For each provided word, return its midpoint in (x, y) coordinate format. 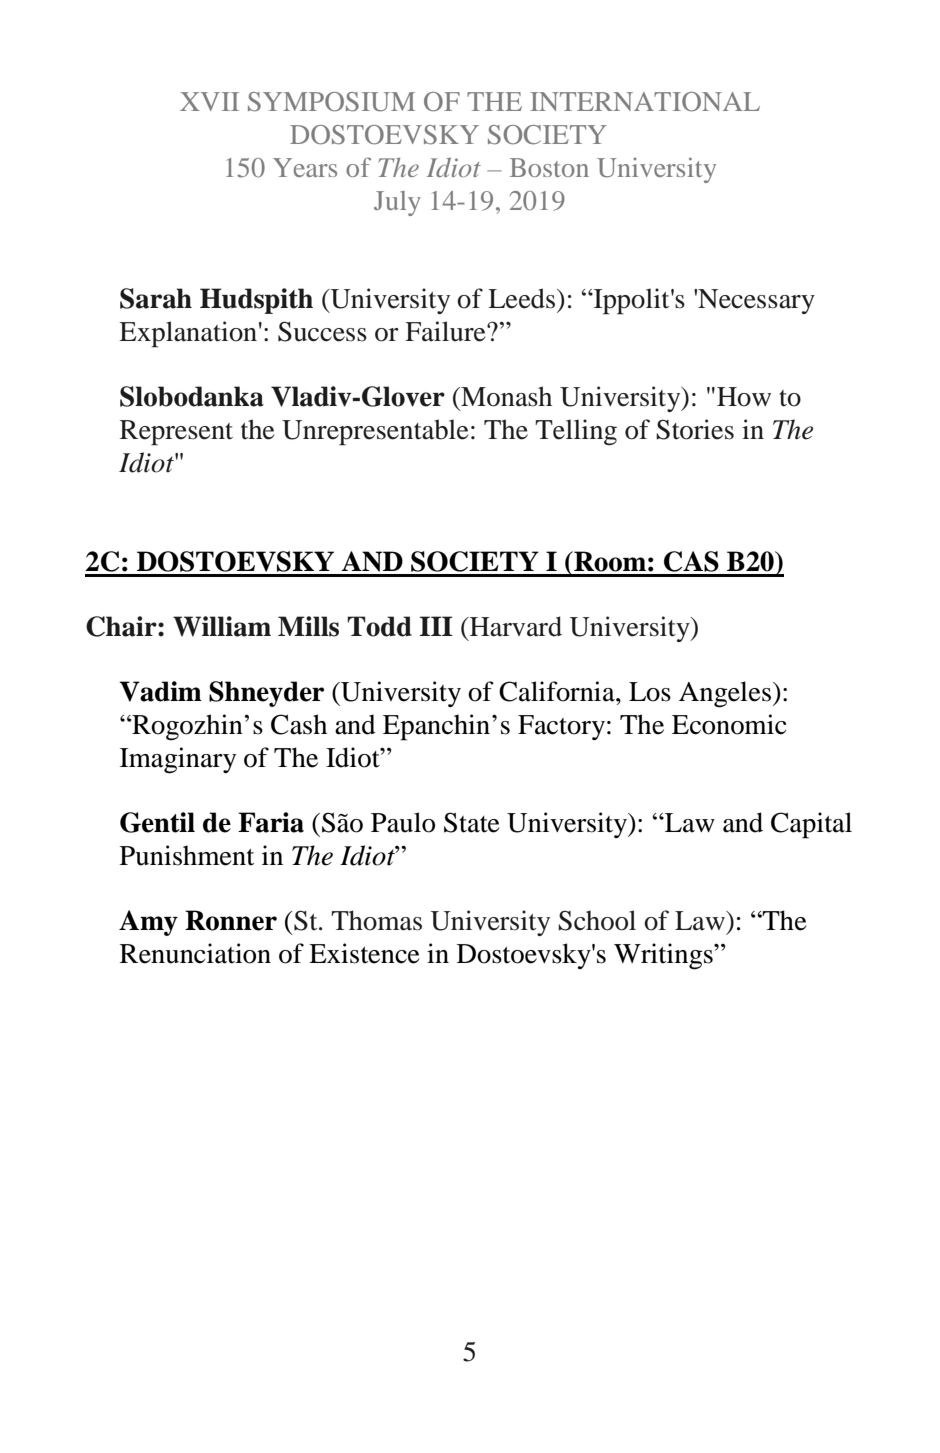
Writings (664, 956)
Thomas (376, 920)
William (222, 626)
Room (609, 561)
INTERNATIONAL (645, 102)
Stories (695, 429)
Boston (549, 167)
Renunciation (195, 953)
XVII (209, 101)
